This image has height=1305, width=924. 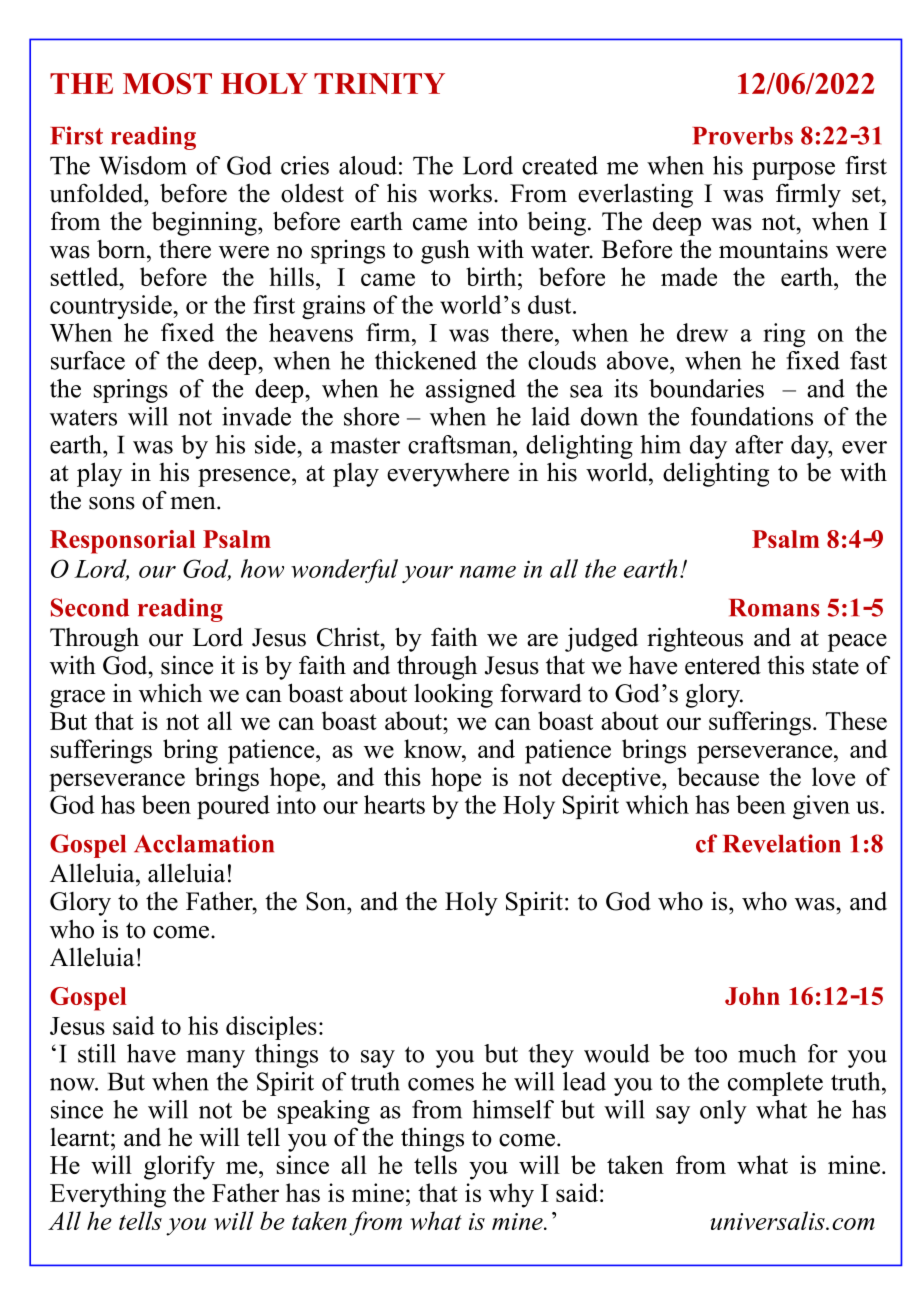 What do you see at coordinates (551, 1056) in the image?
I see `they` at bounding box center [551, 1056].
